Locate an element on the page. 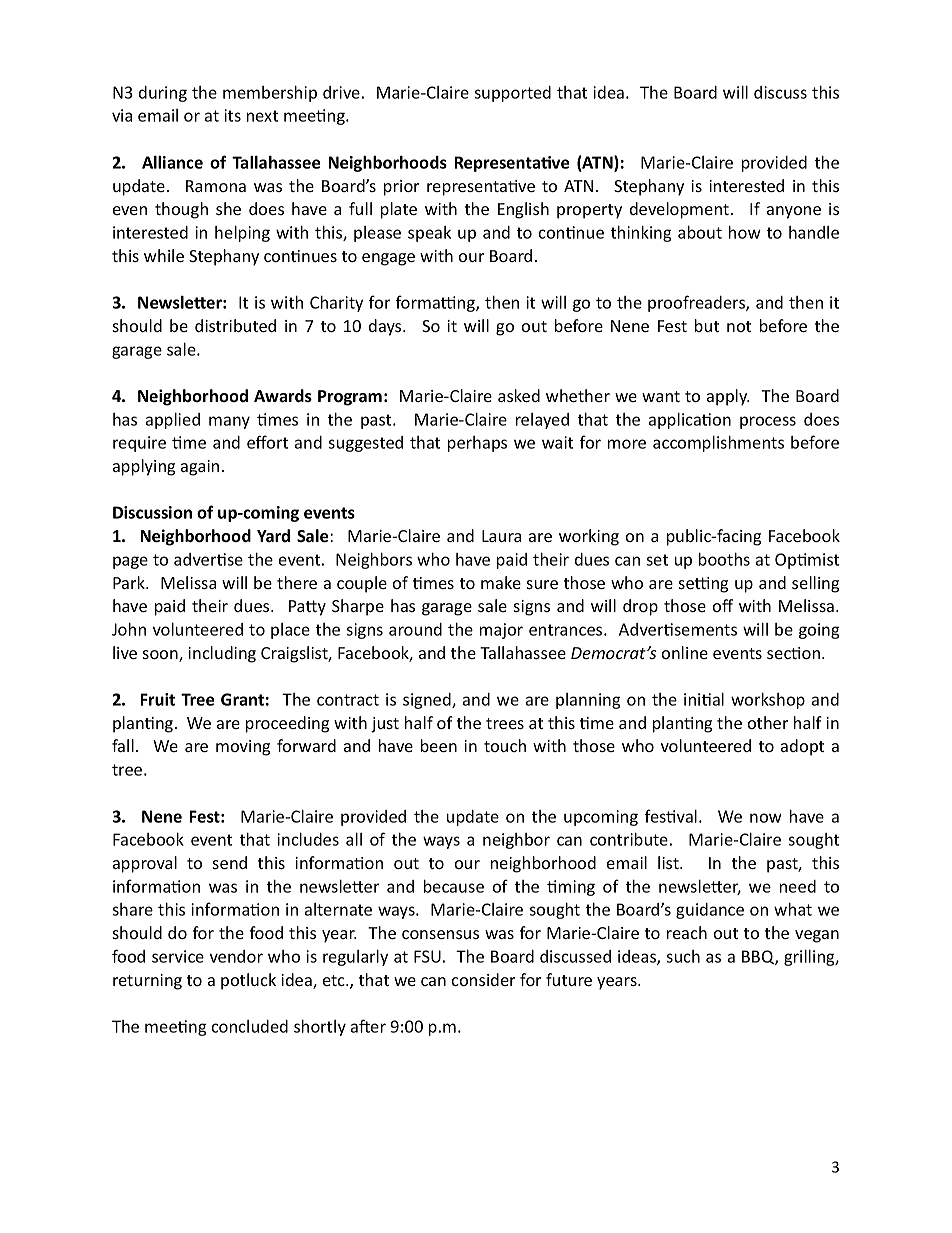 The image size is (952, 1233). days is located at coordinates (386, 327).
